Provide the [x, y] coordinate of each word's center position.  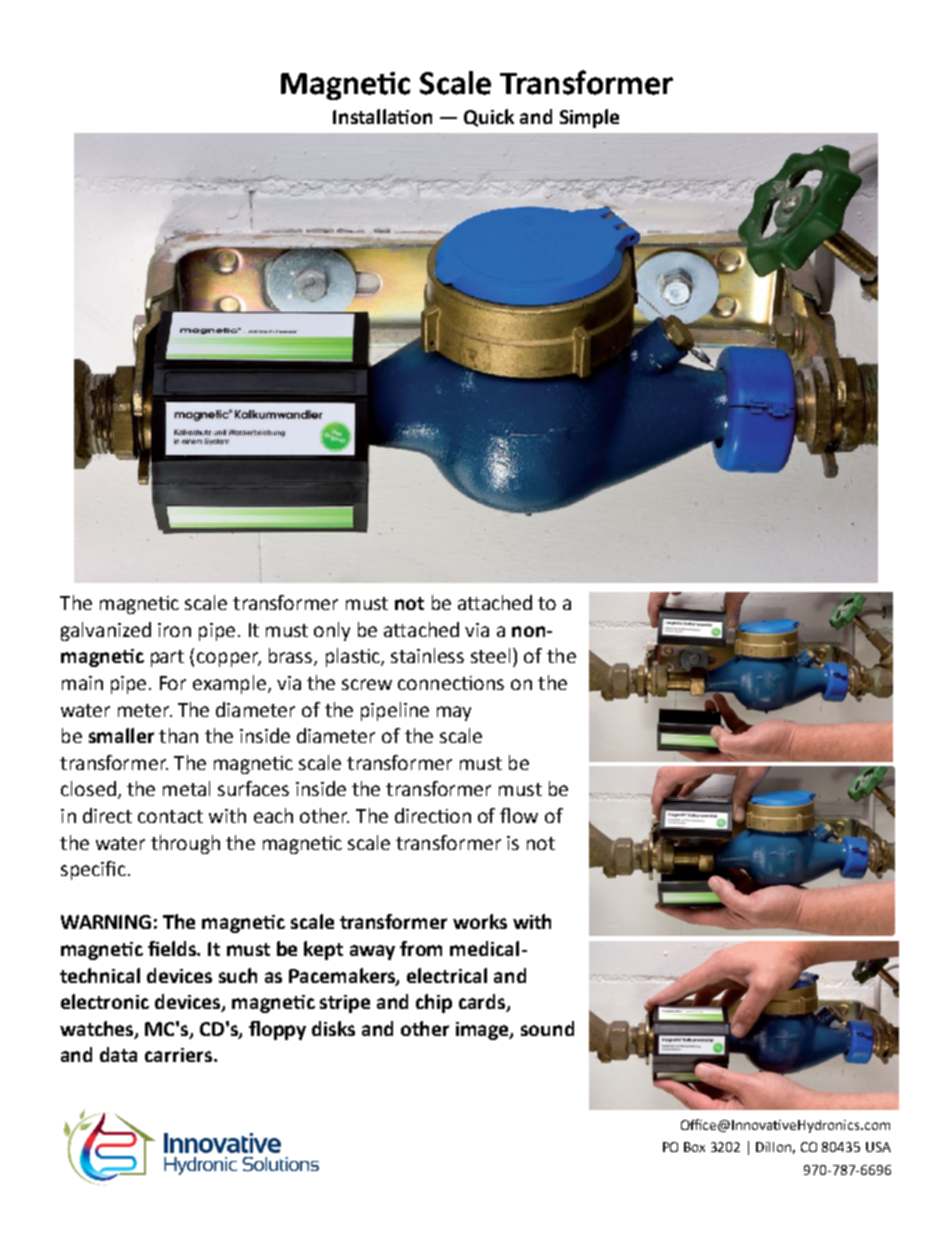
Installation [382, 116]
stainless [427, 655]
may [454, 713]
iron [174, 630]
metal [186, 788]
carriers [178, 1055]
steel [490, 655]
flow [519, 815]
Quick [489, 118]
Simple [589, 118]
